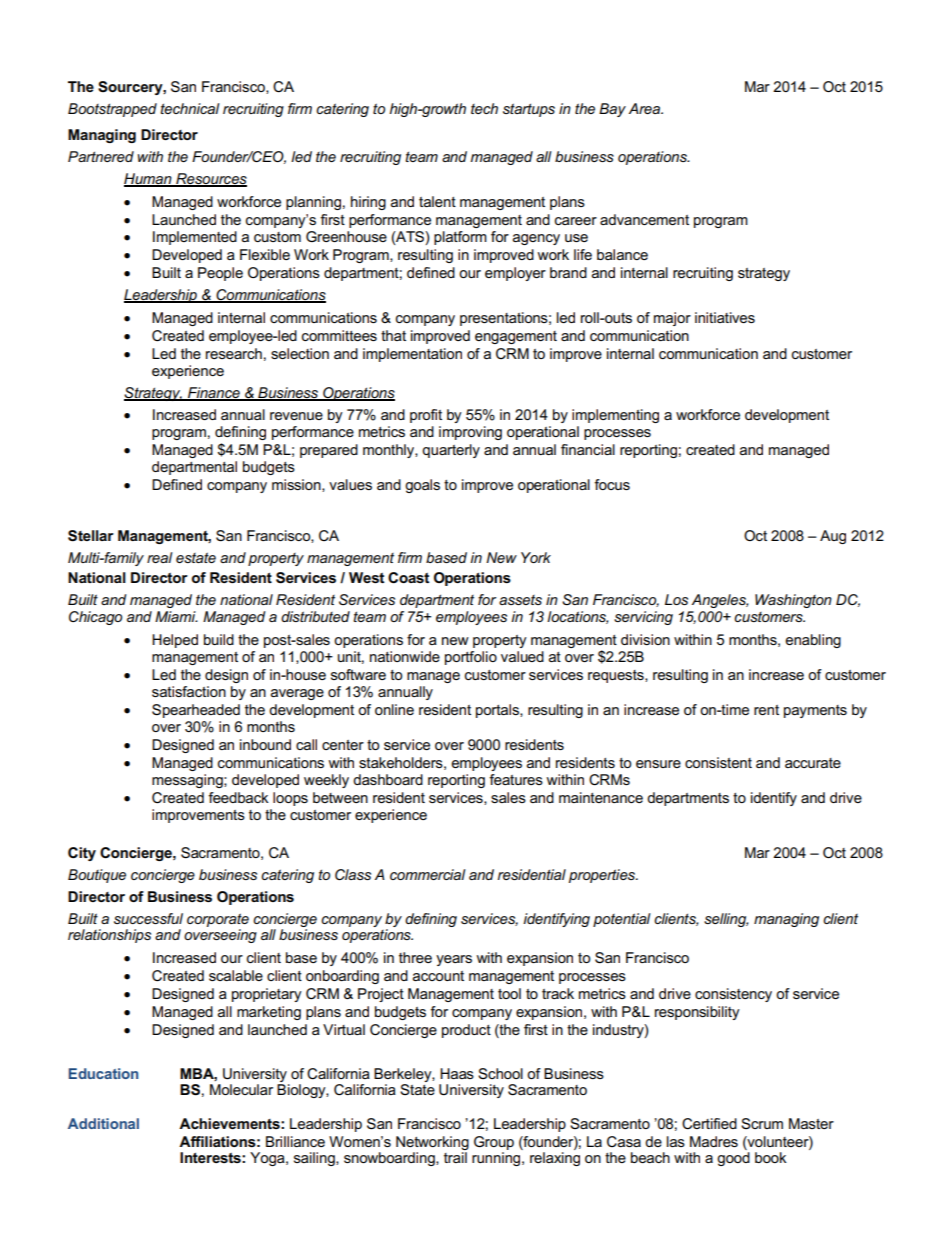 This page has height=1233, width=952. I want to click on portfolio, so click(471, 658).
